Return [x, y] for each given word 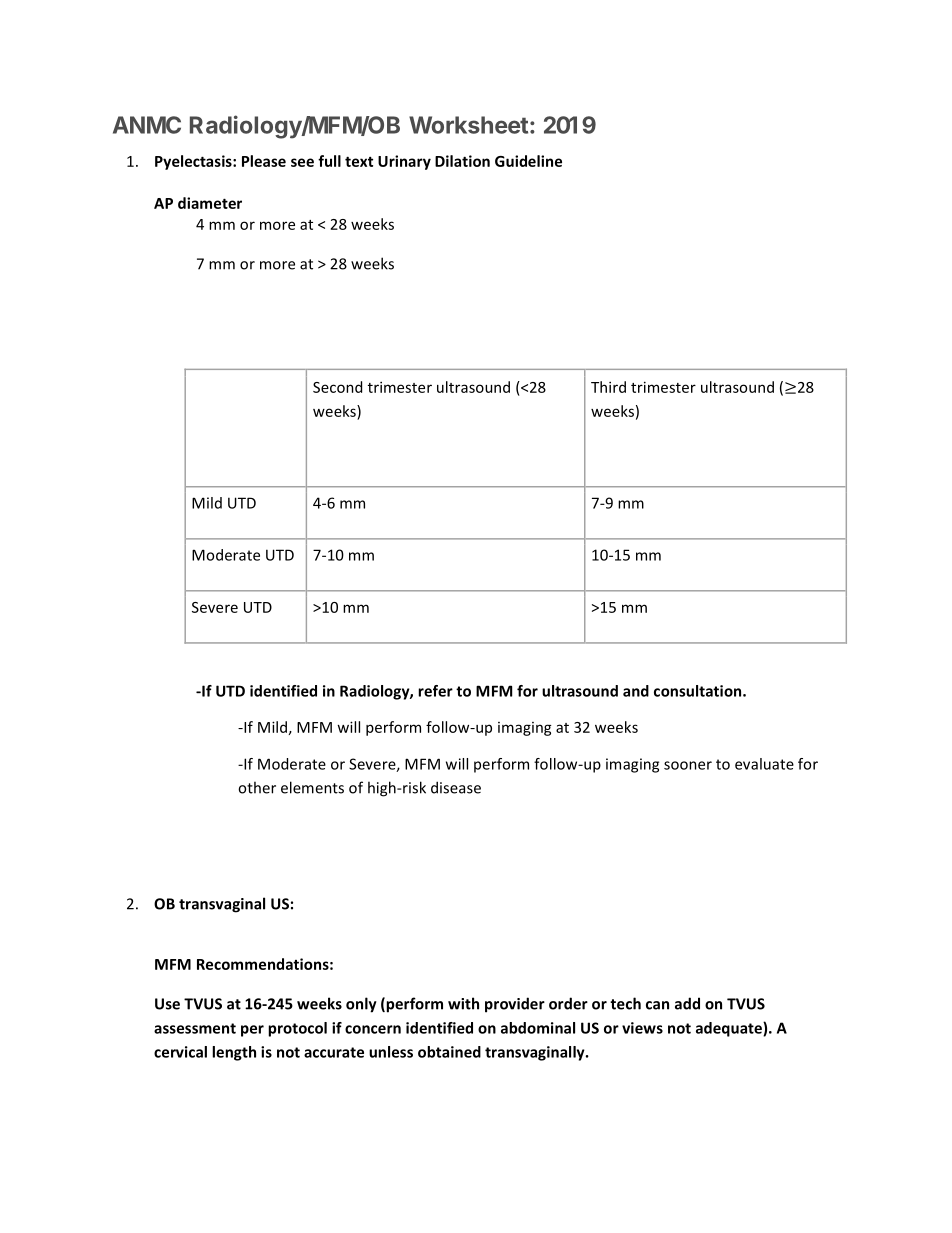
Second [337, 387]
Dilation [462, 161]
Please [264, 161]
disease [456, 787]
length [234, 1053]
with [463, 1003]
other [257, 787]
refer [435, 691]
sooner [688, 765]
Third [608, 387]
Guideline [528, 161]
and [636, 691]
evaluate [764, 764]
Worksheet [468, 125]
